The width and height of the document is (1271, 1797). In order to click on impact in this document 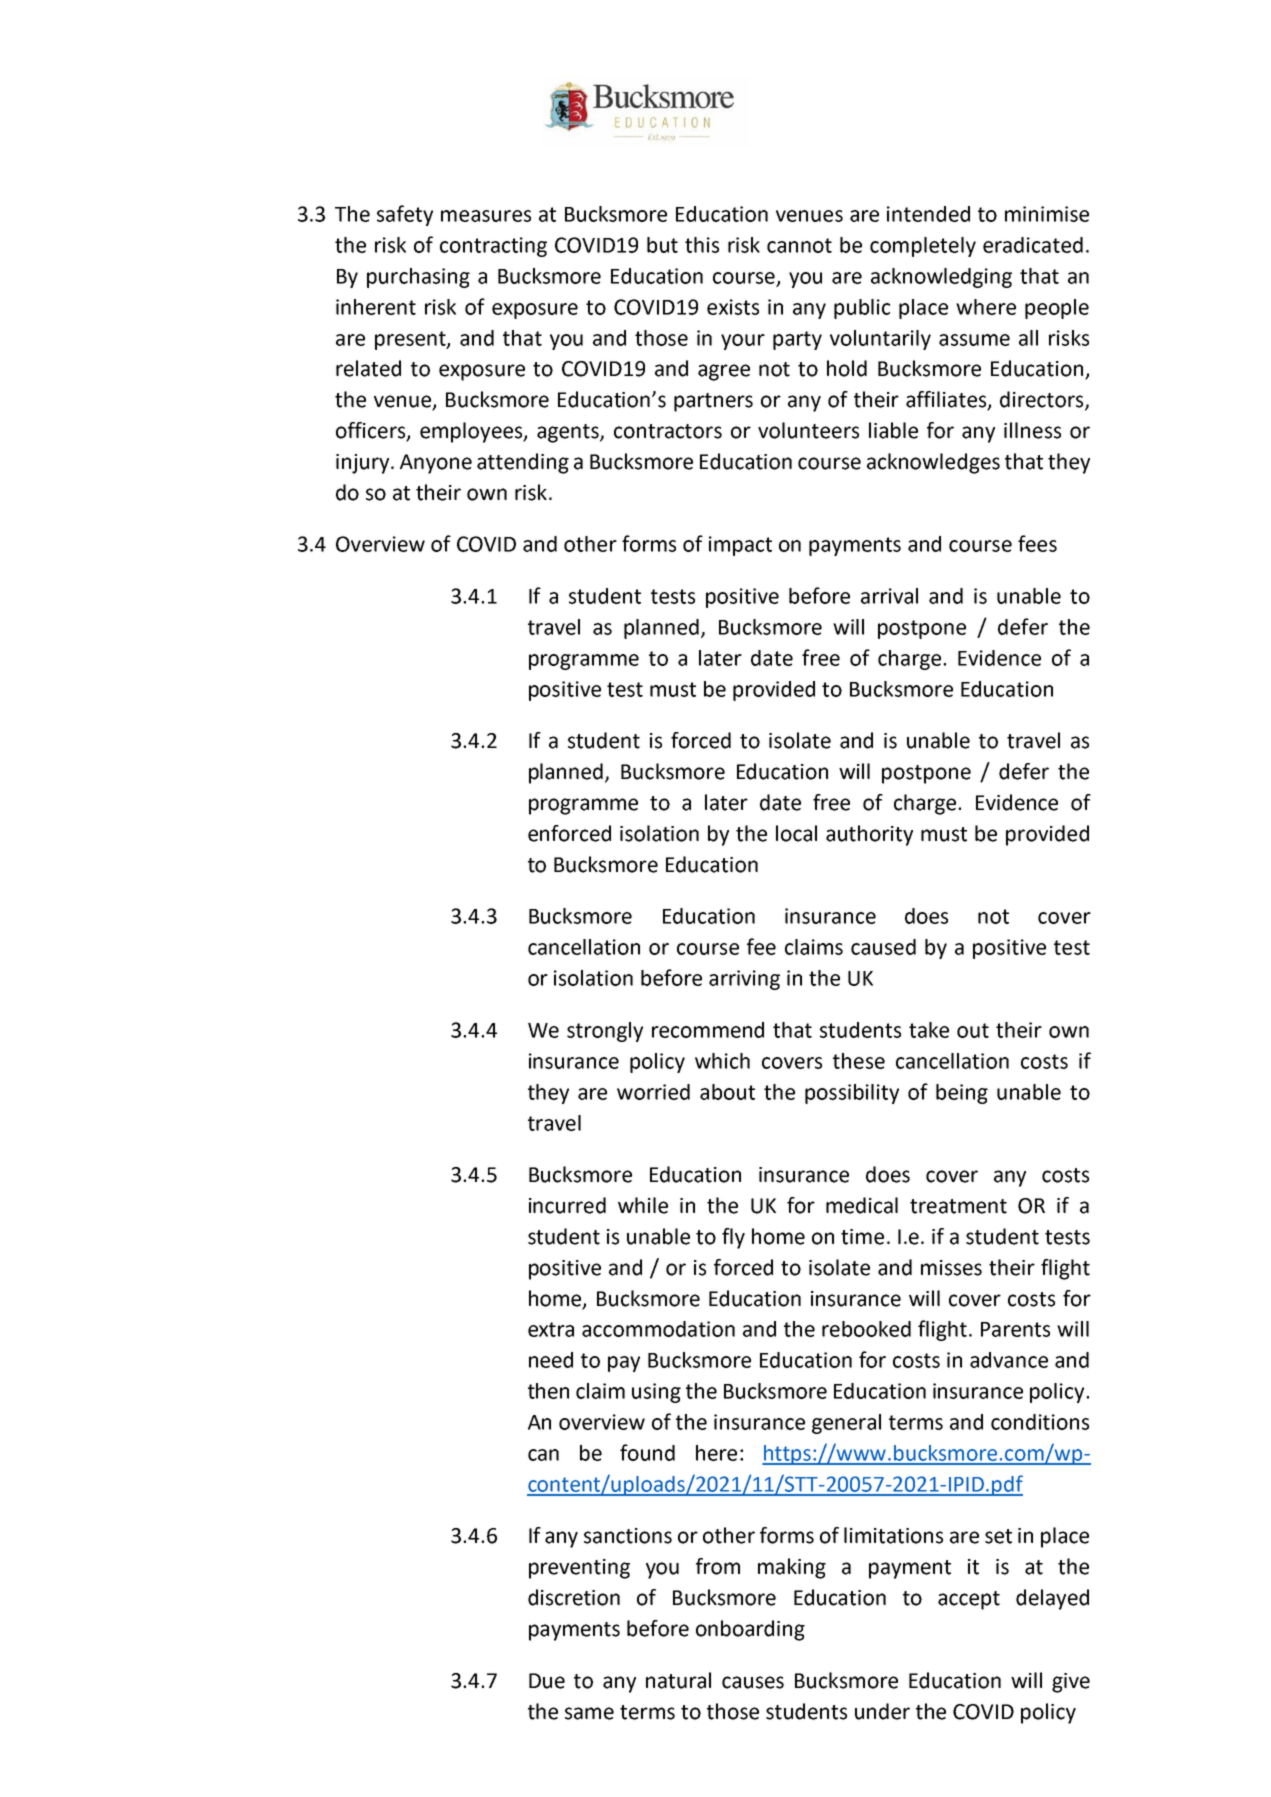, I will do `click(740, 546)`.
